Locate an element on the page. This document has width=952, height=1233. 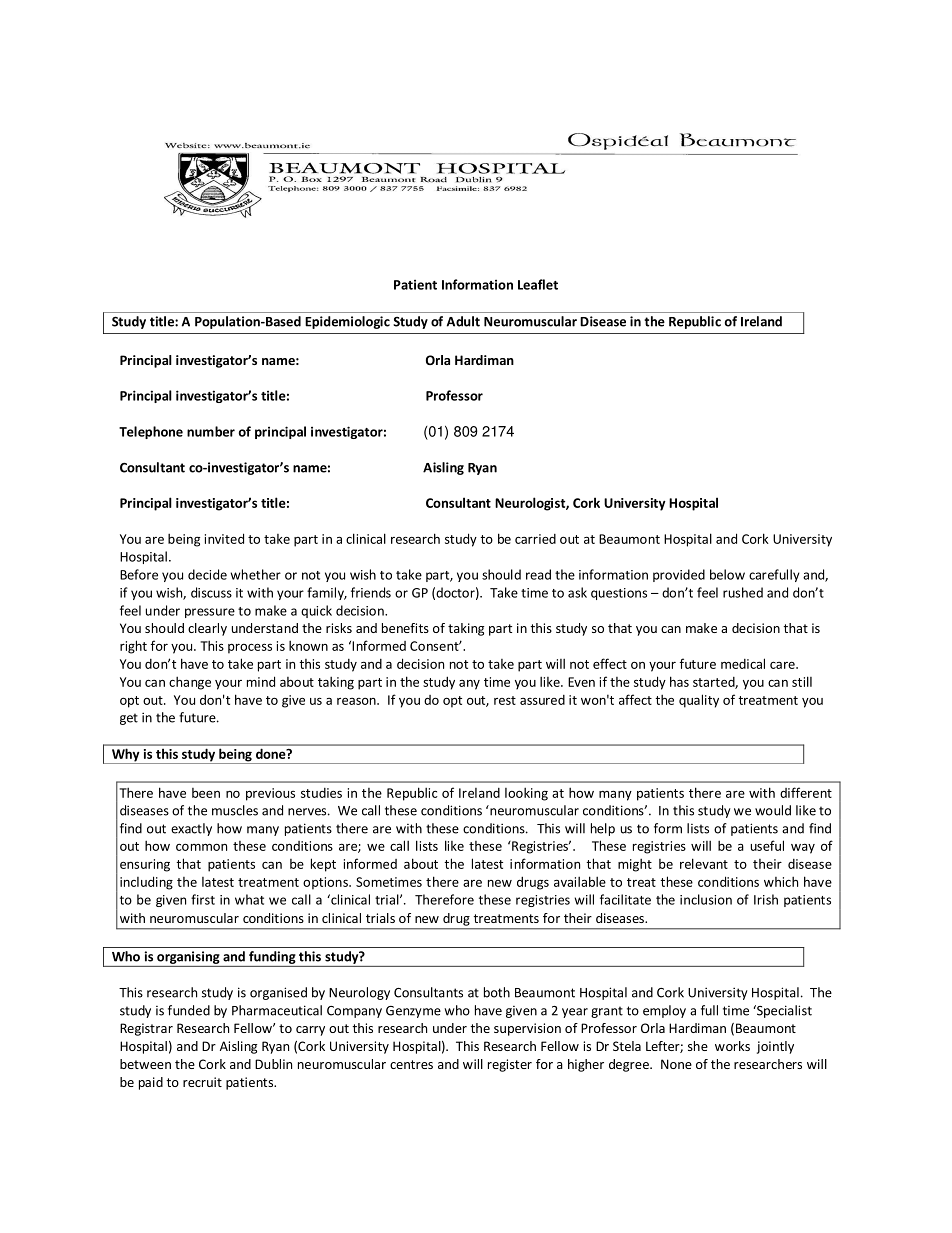
invited is located at coordinates (224, 538).
